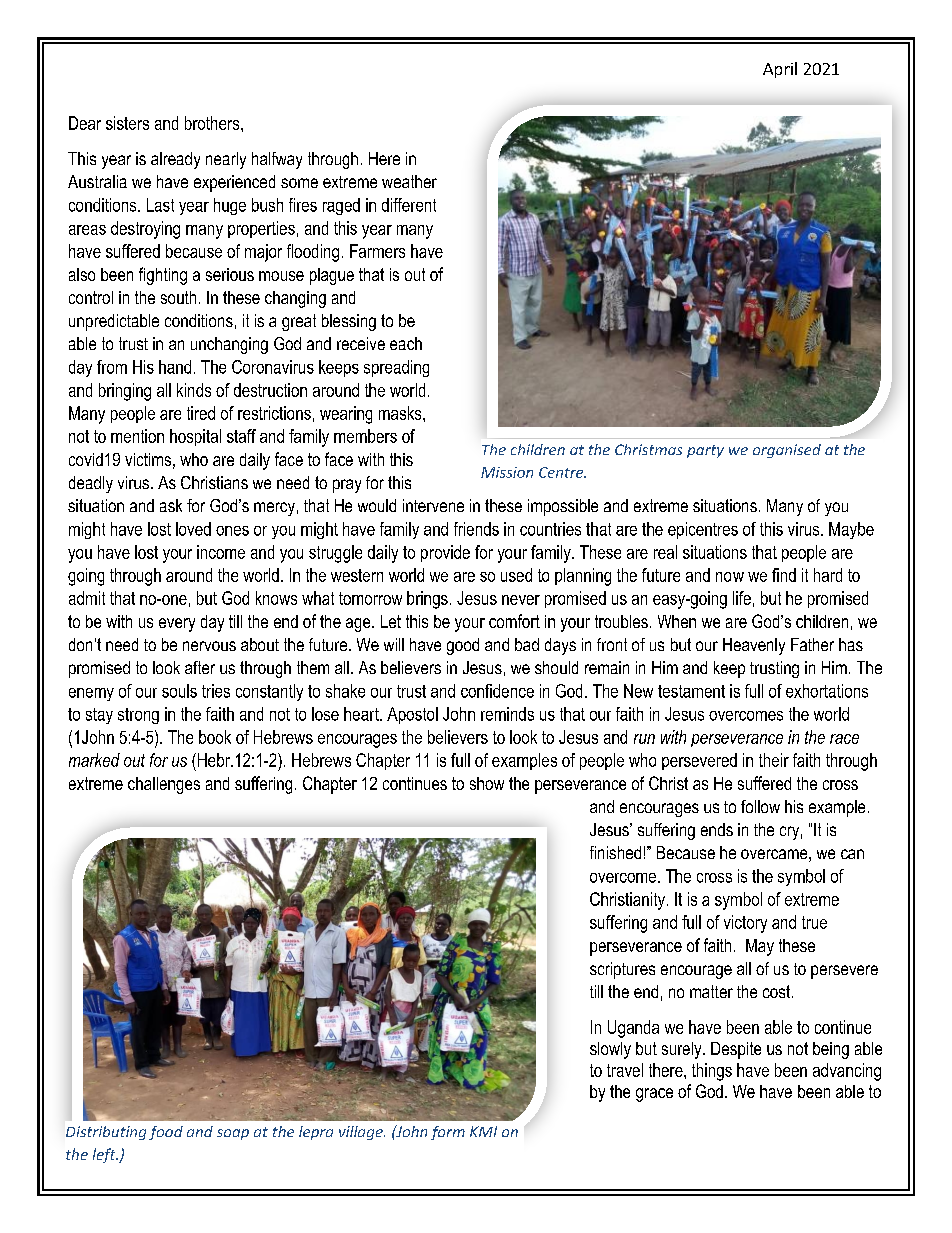 This screenshot has width=952, height=1233. I want to click on challenges, so click(164, 785).
